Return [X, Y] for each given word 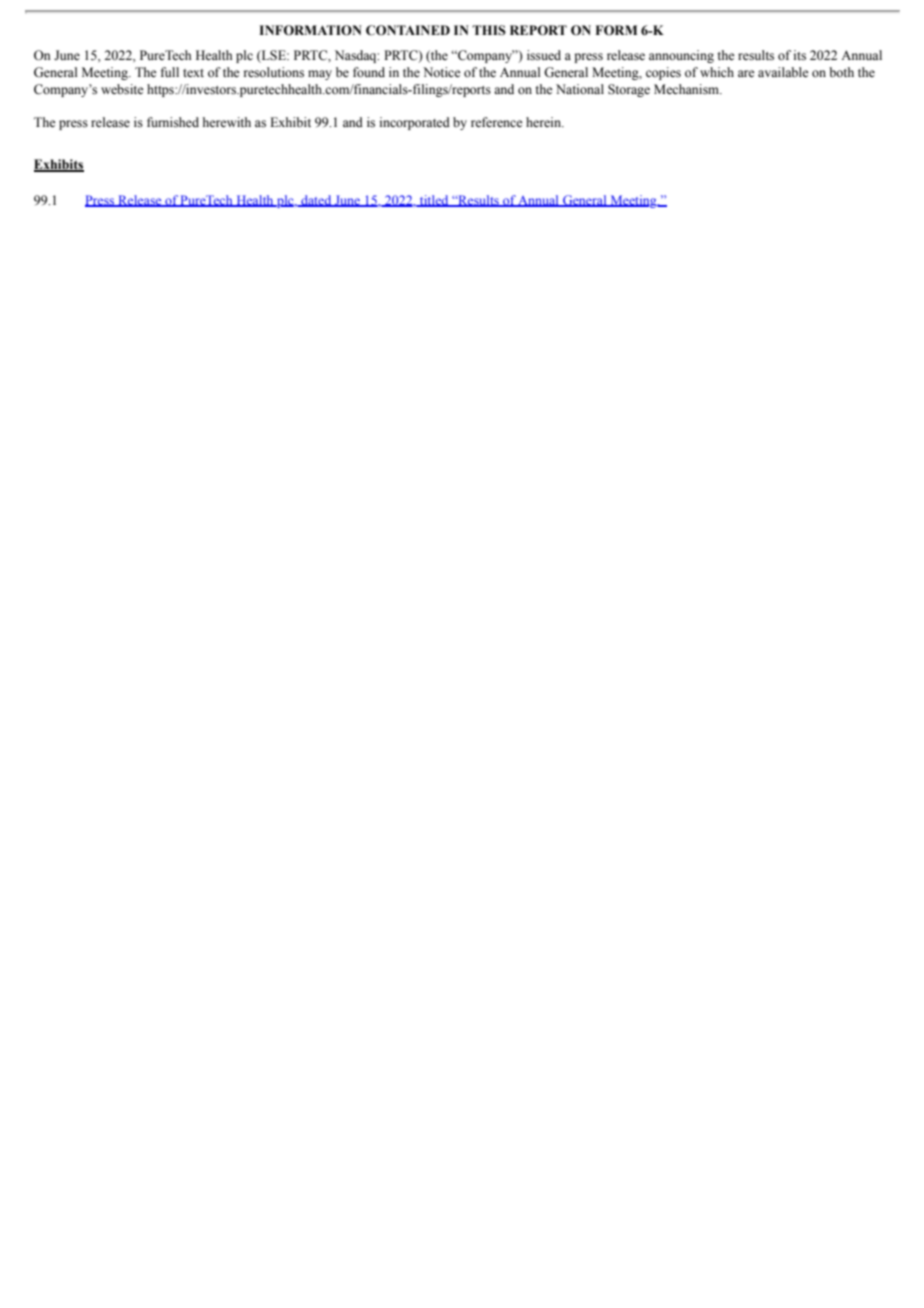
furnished [173, 122]
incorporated [415, 123]
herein [545, 122]
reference [497, 122]
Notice [442, 72]
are [746, 73]
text [193, 73]
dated [316, 201]
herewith [227, 122]
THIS [489, 30]
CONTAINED [408, 30]
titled [434, 201]
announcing [681, 56]
